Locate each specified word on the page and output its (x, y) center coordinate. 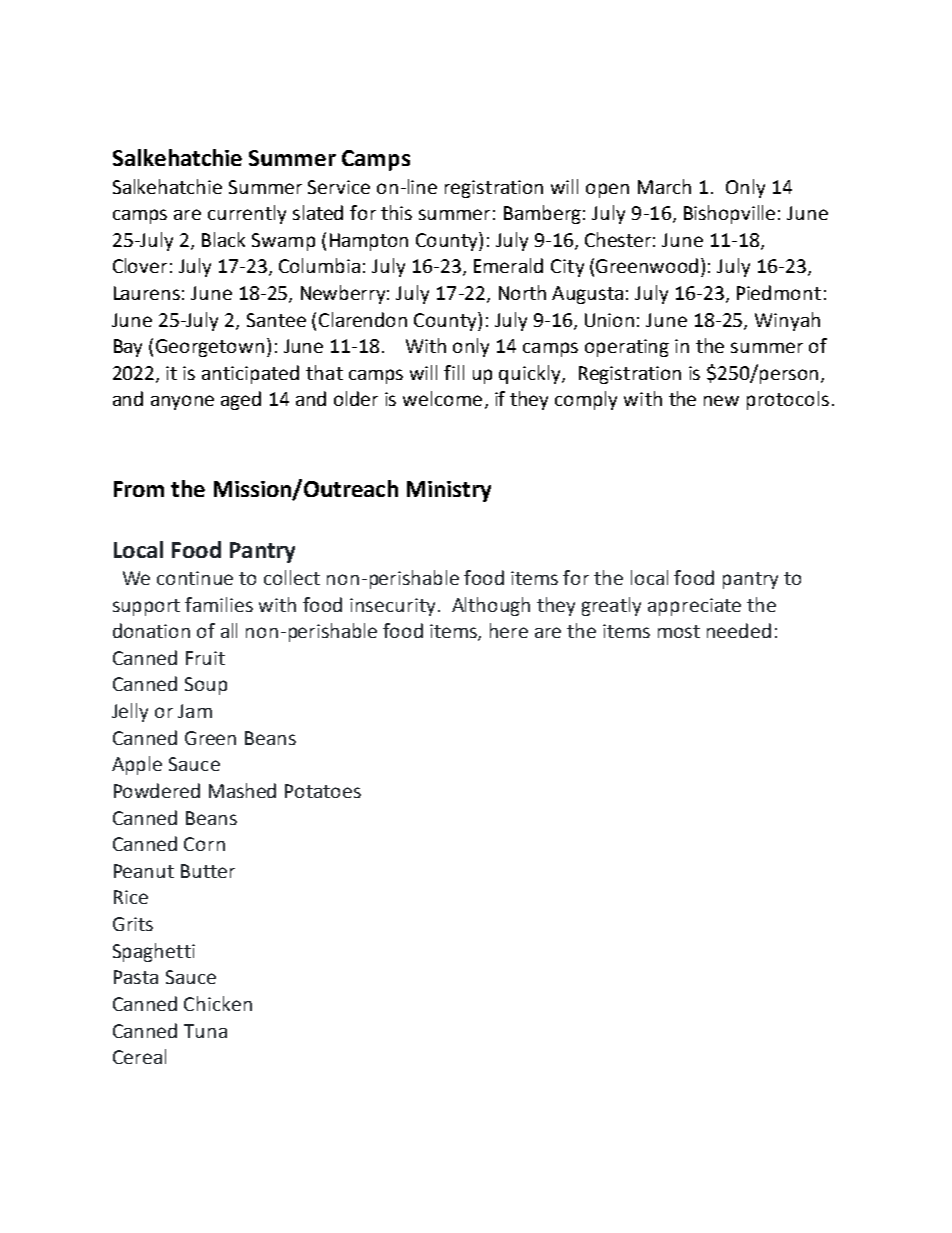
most (679, 631)
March (664, 186)
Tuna (205, 1031)
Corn (204, 844)
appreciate (694, 607)
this (396, 212)
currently (247, 214)
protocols (788, 400)
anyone (182, 402)
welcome (442, 398)
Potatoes (323, 791)
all (229, 630)
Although (491, 606)
